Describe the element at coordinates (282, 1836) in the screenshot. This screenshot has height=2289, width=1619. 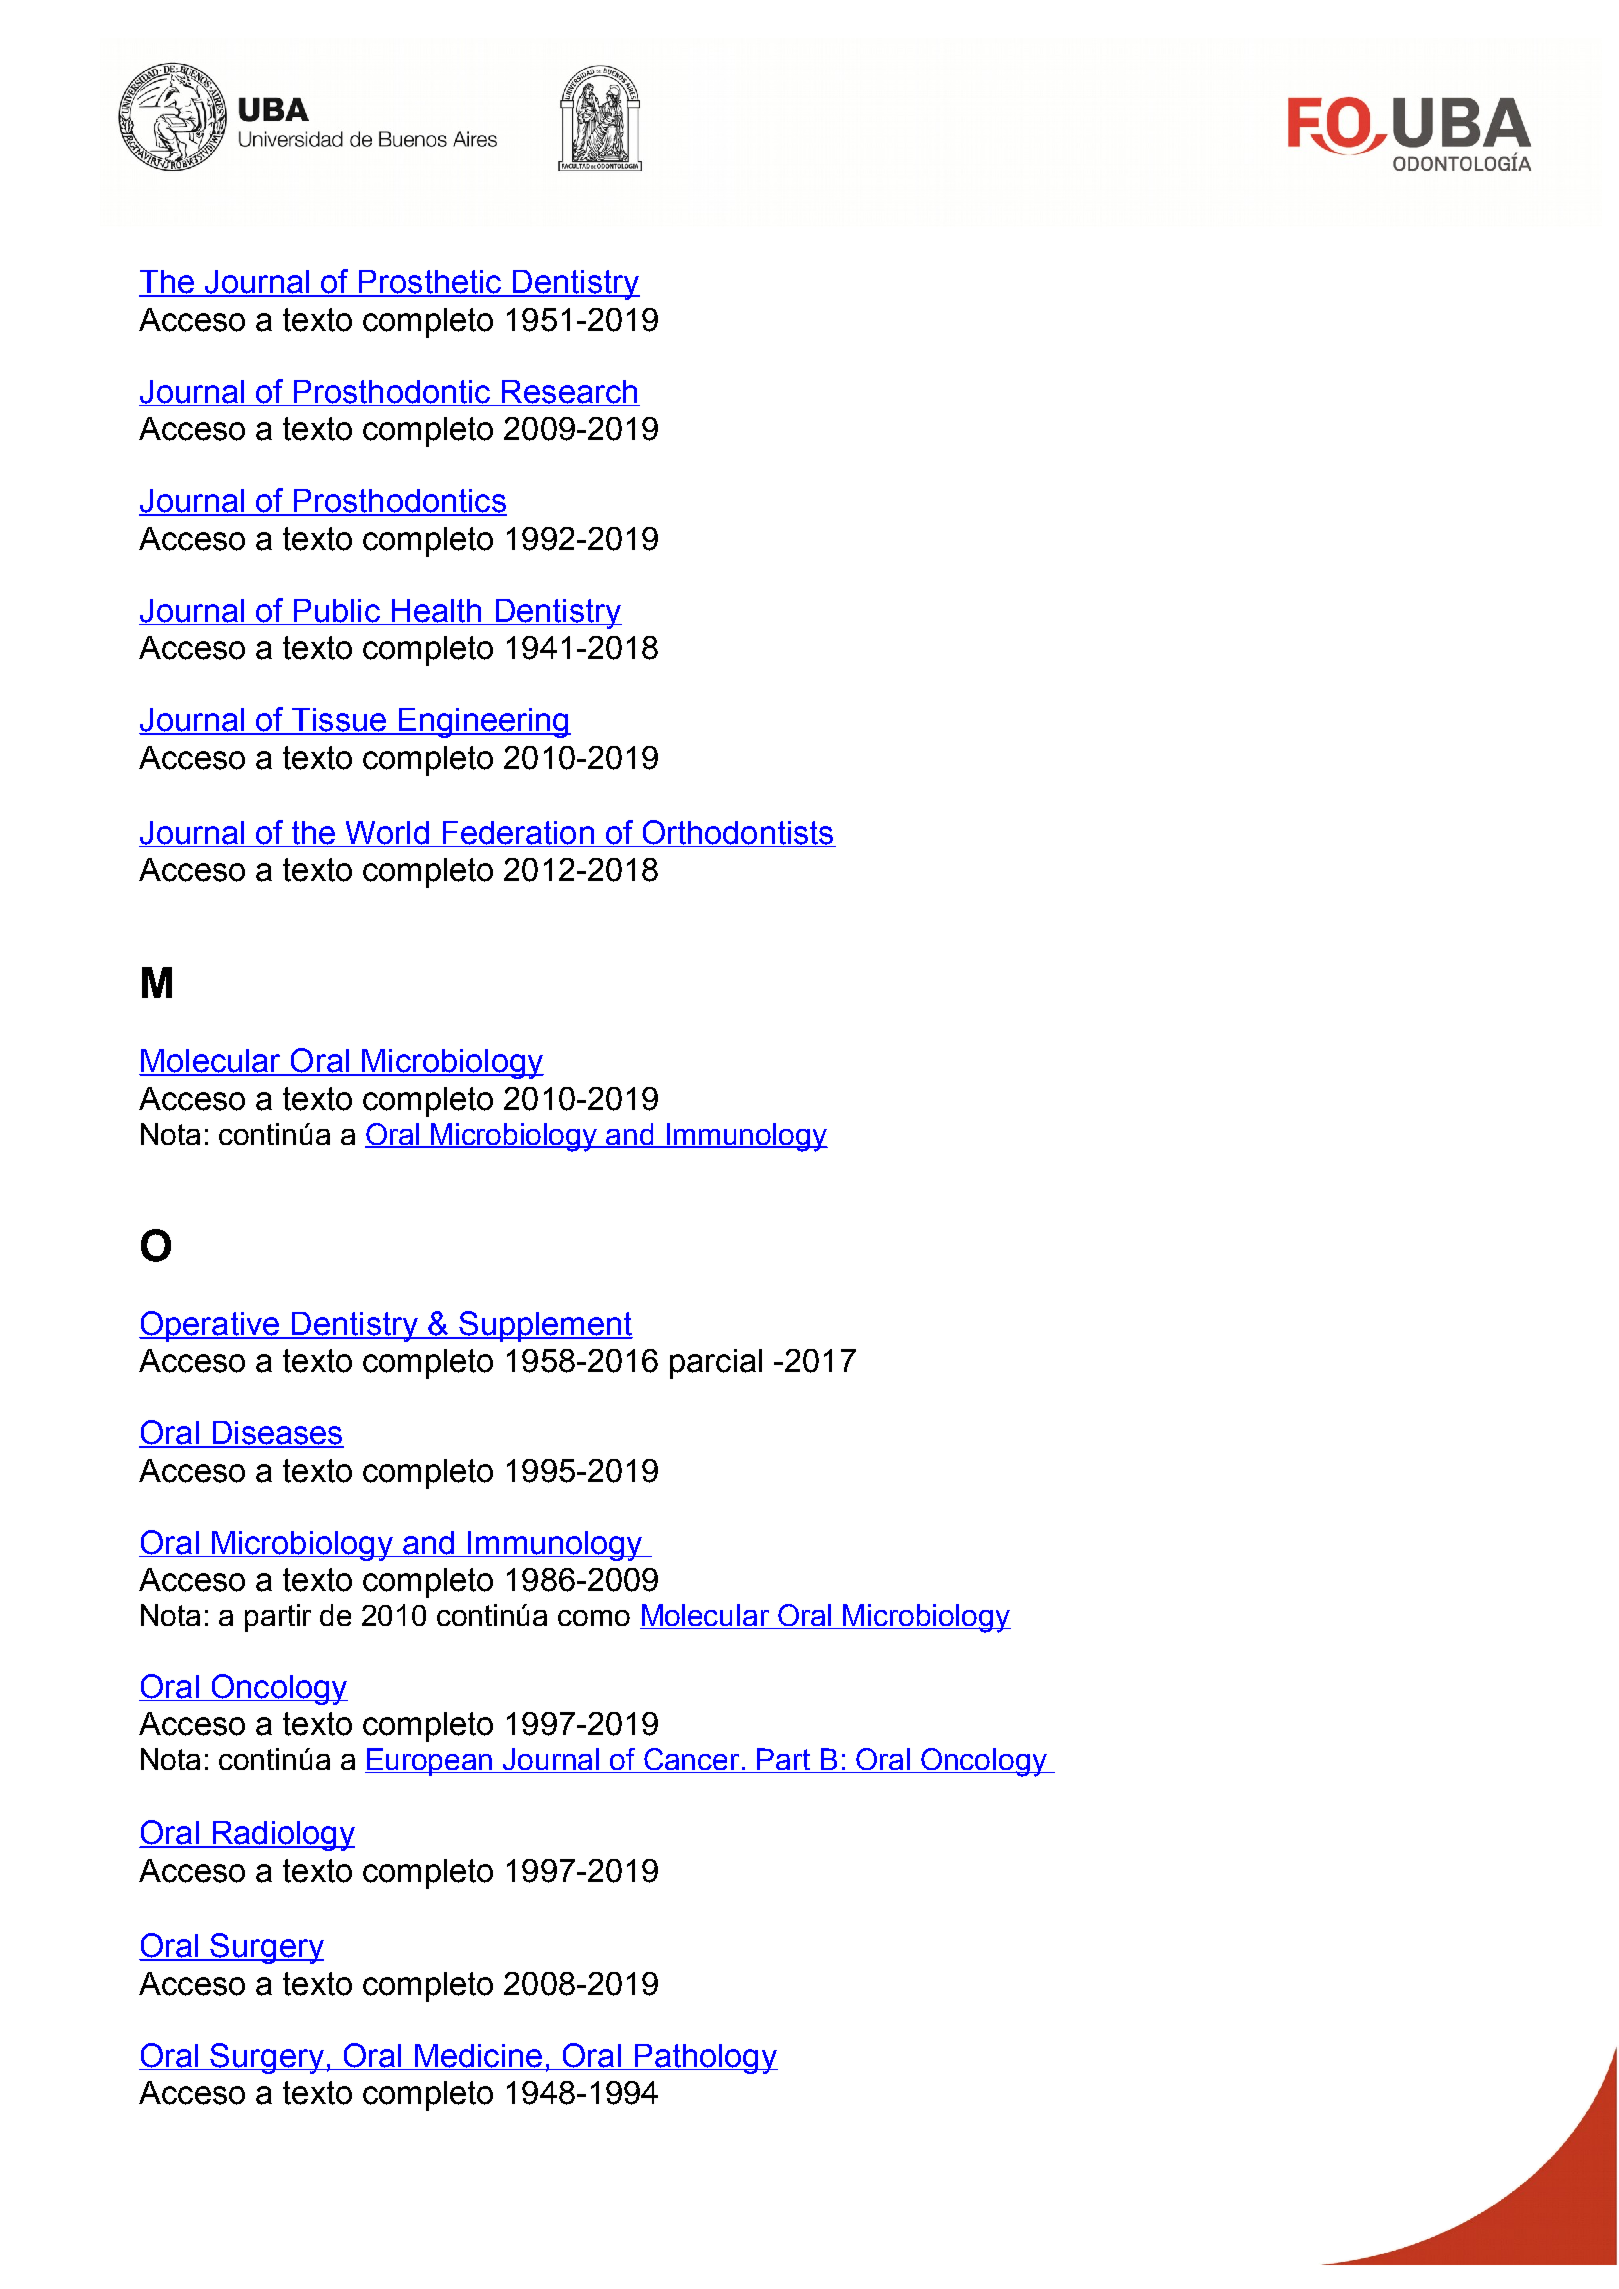
I see `Radiology` at that location.
